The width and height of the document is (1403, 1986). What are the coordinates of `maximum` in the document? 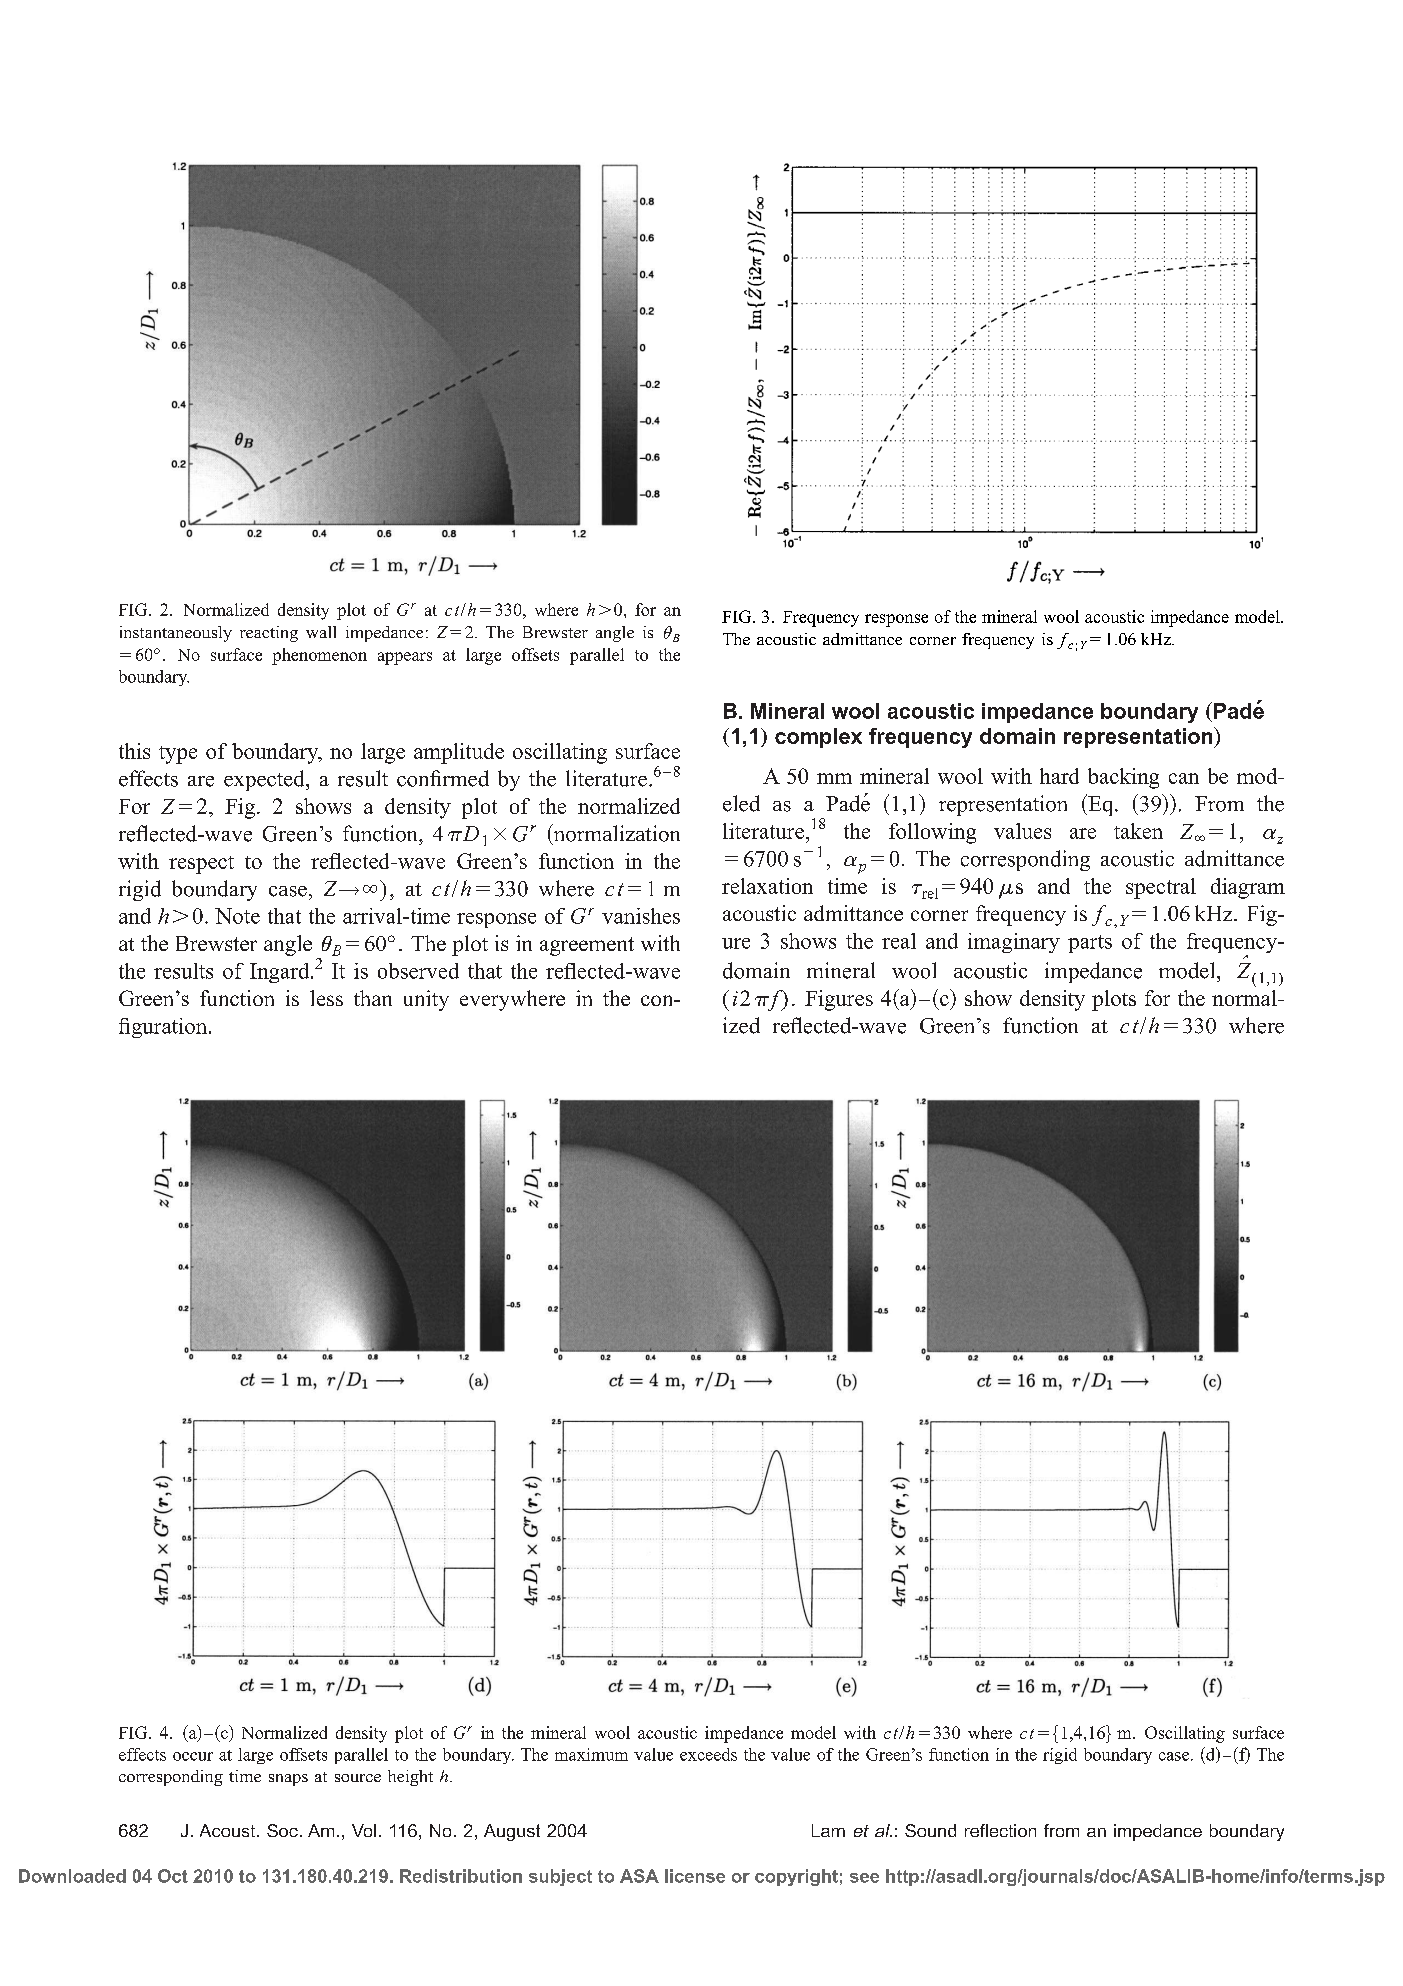 It's located at (591, 1754).
